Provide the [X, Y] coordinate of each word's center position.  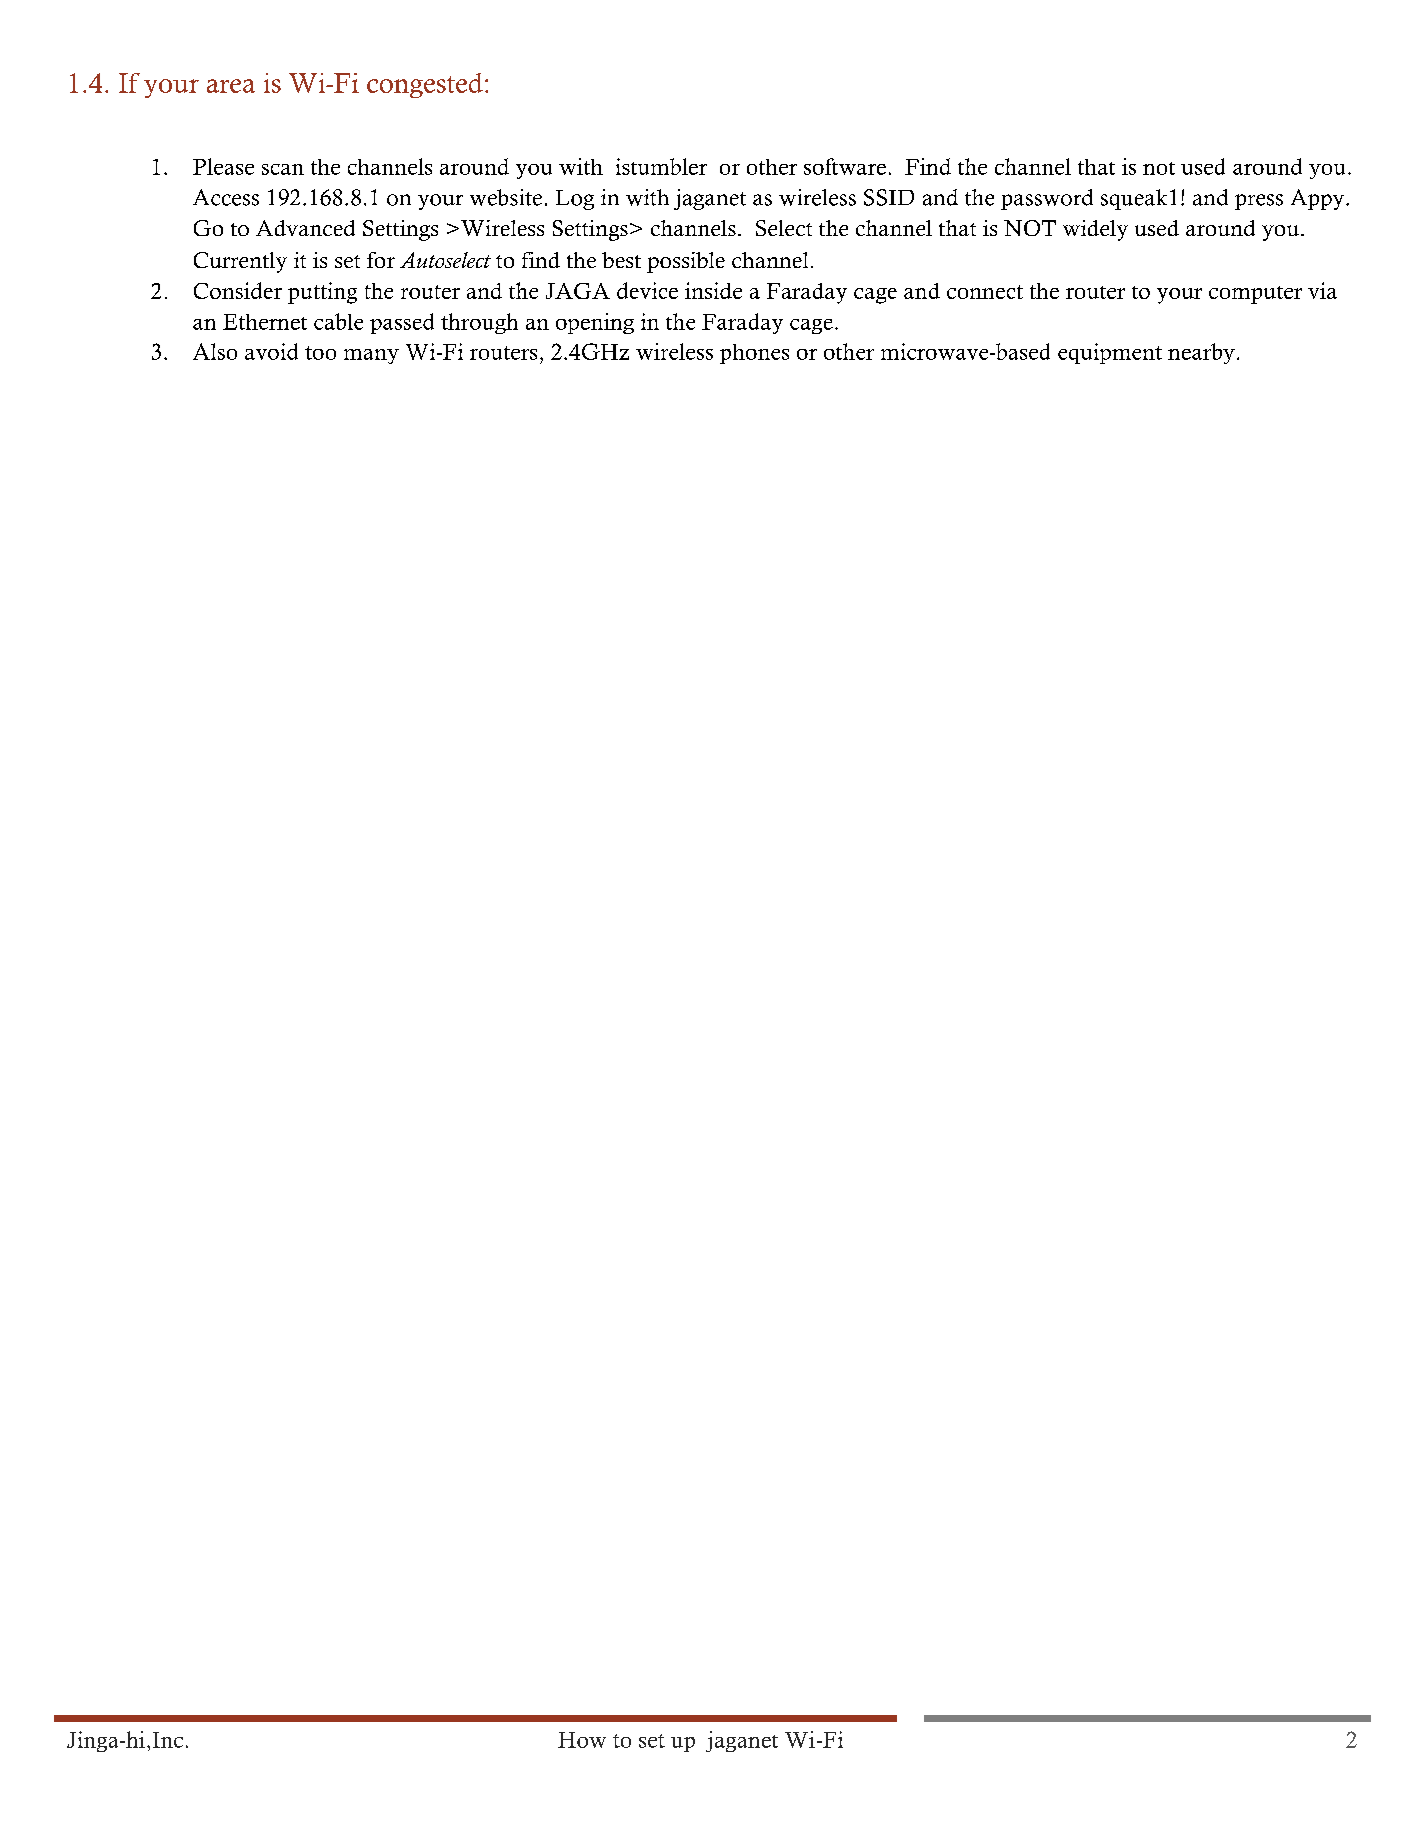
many [371, 356]
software [845, 166]
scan [283, 169]
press [1259, 202]
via [1322, 290]
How [582, 1740]
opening [595, 323]
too [320, 353]
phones [754, 354]
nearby [1201, 353]
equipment [1110, 353]
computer [1255, 295]
